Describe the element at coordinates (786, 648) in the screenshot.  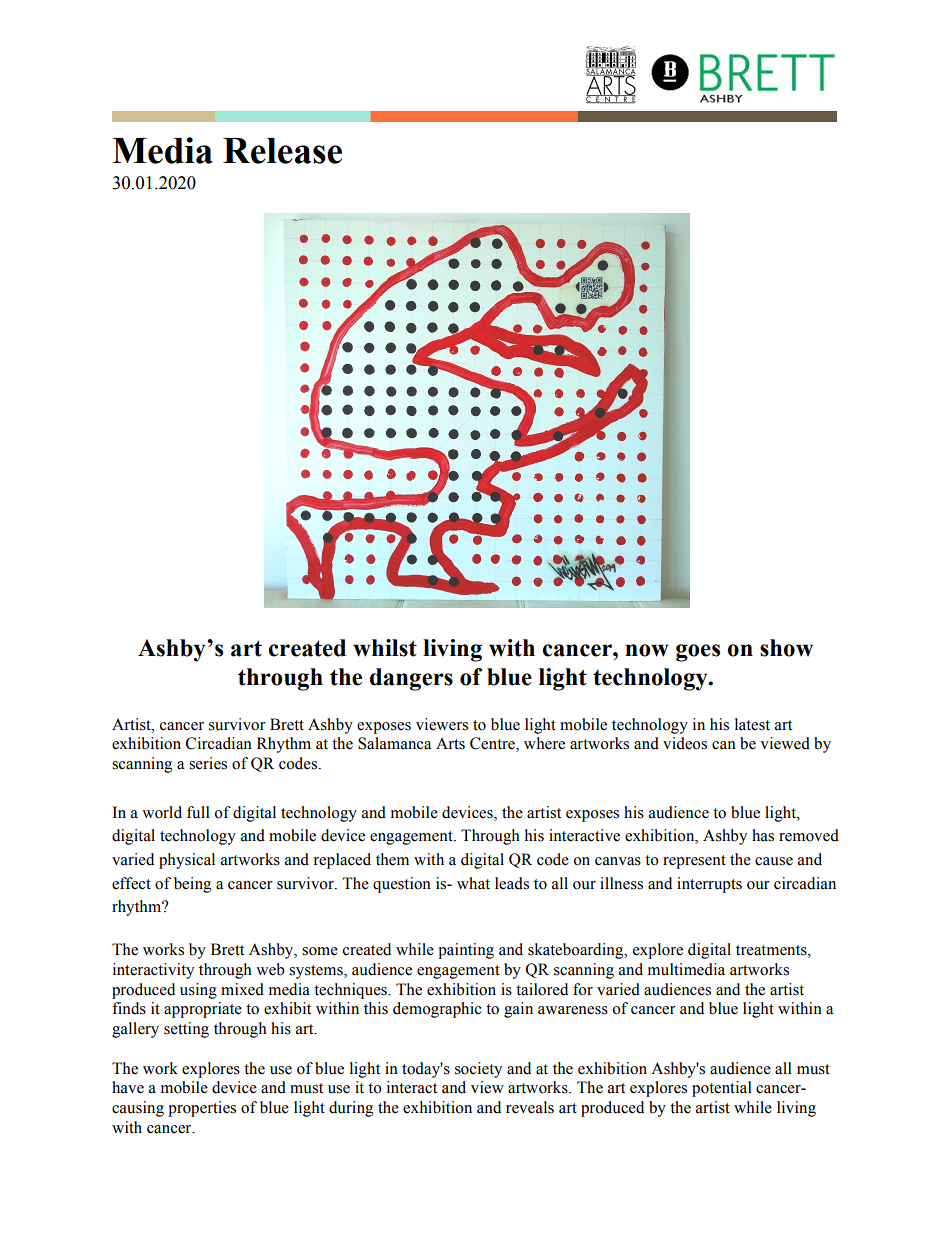
I see `show` at that location.
